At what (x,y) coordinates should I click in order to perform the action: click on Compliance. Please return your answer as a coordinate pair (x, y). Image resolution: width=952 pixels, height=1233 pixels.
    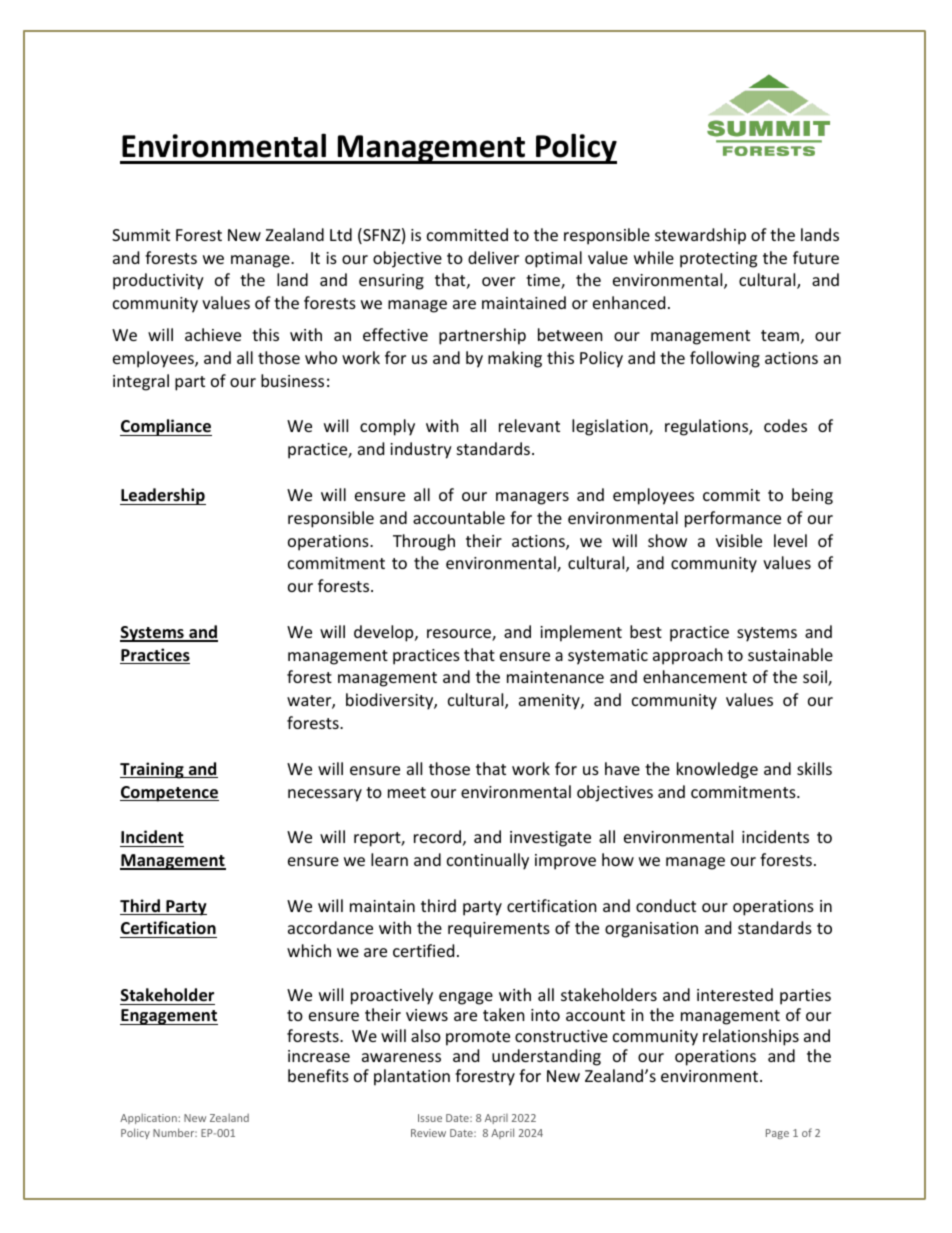
    Looking at the image, I should click on (166, 427).
